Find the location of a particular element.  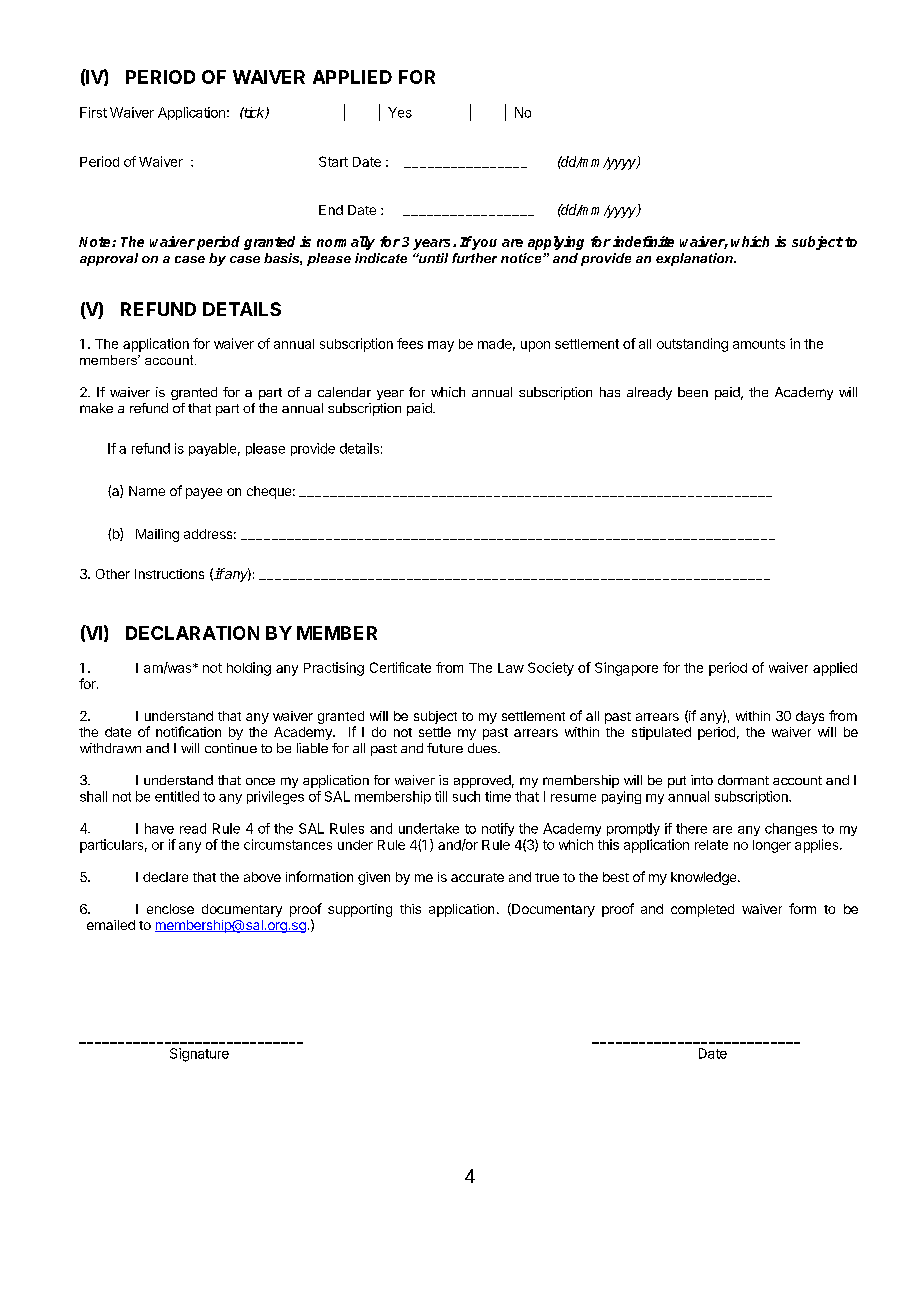

supporting is located at coordinates (360, 910).
